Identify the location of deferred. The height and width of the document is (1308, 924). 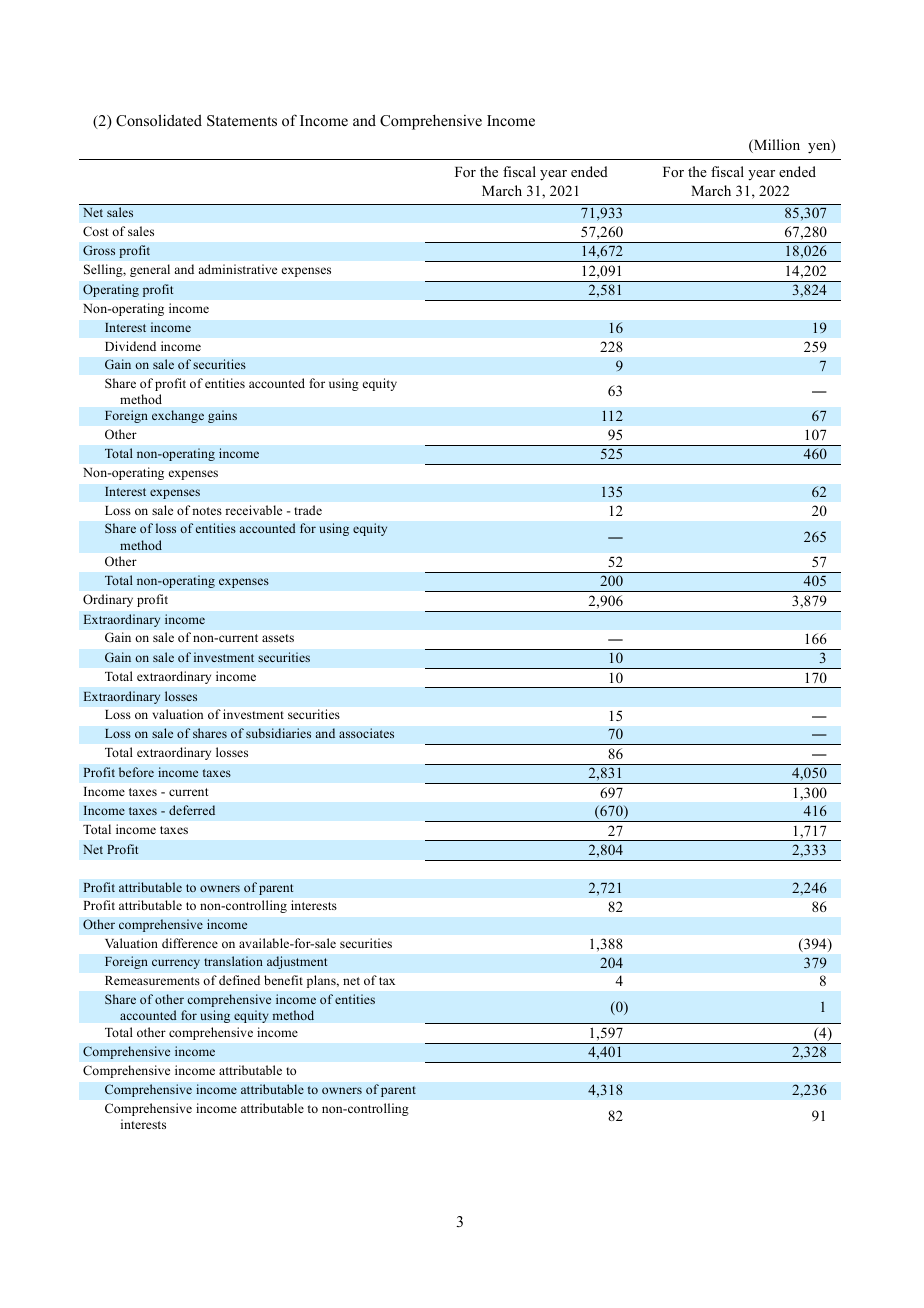
(192, 810).
